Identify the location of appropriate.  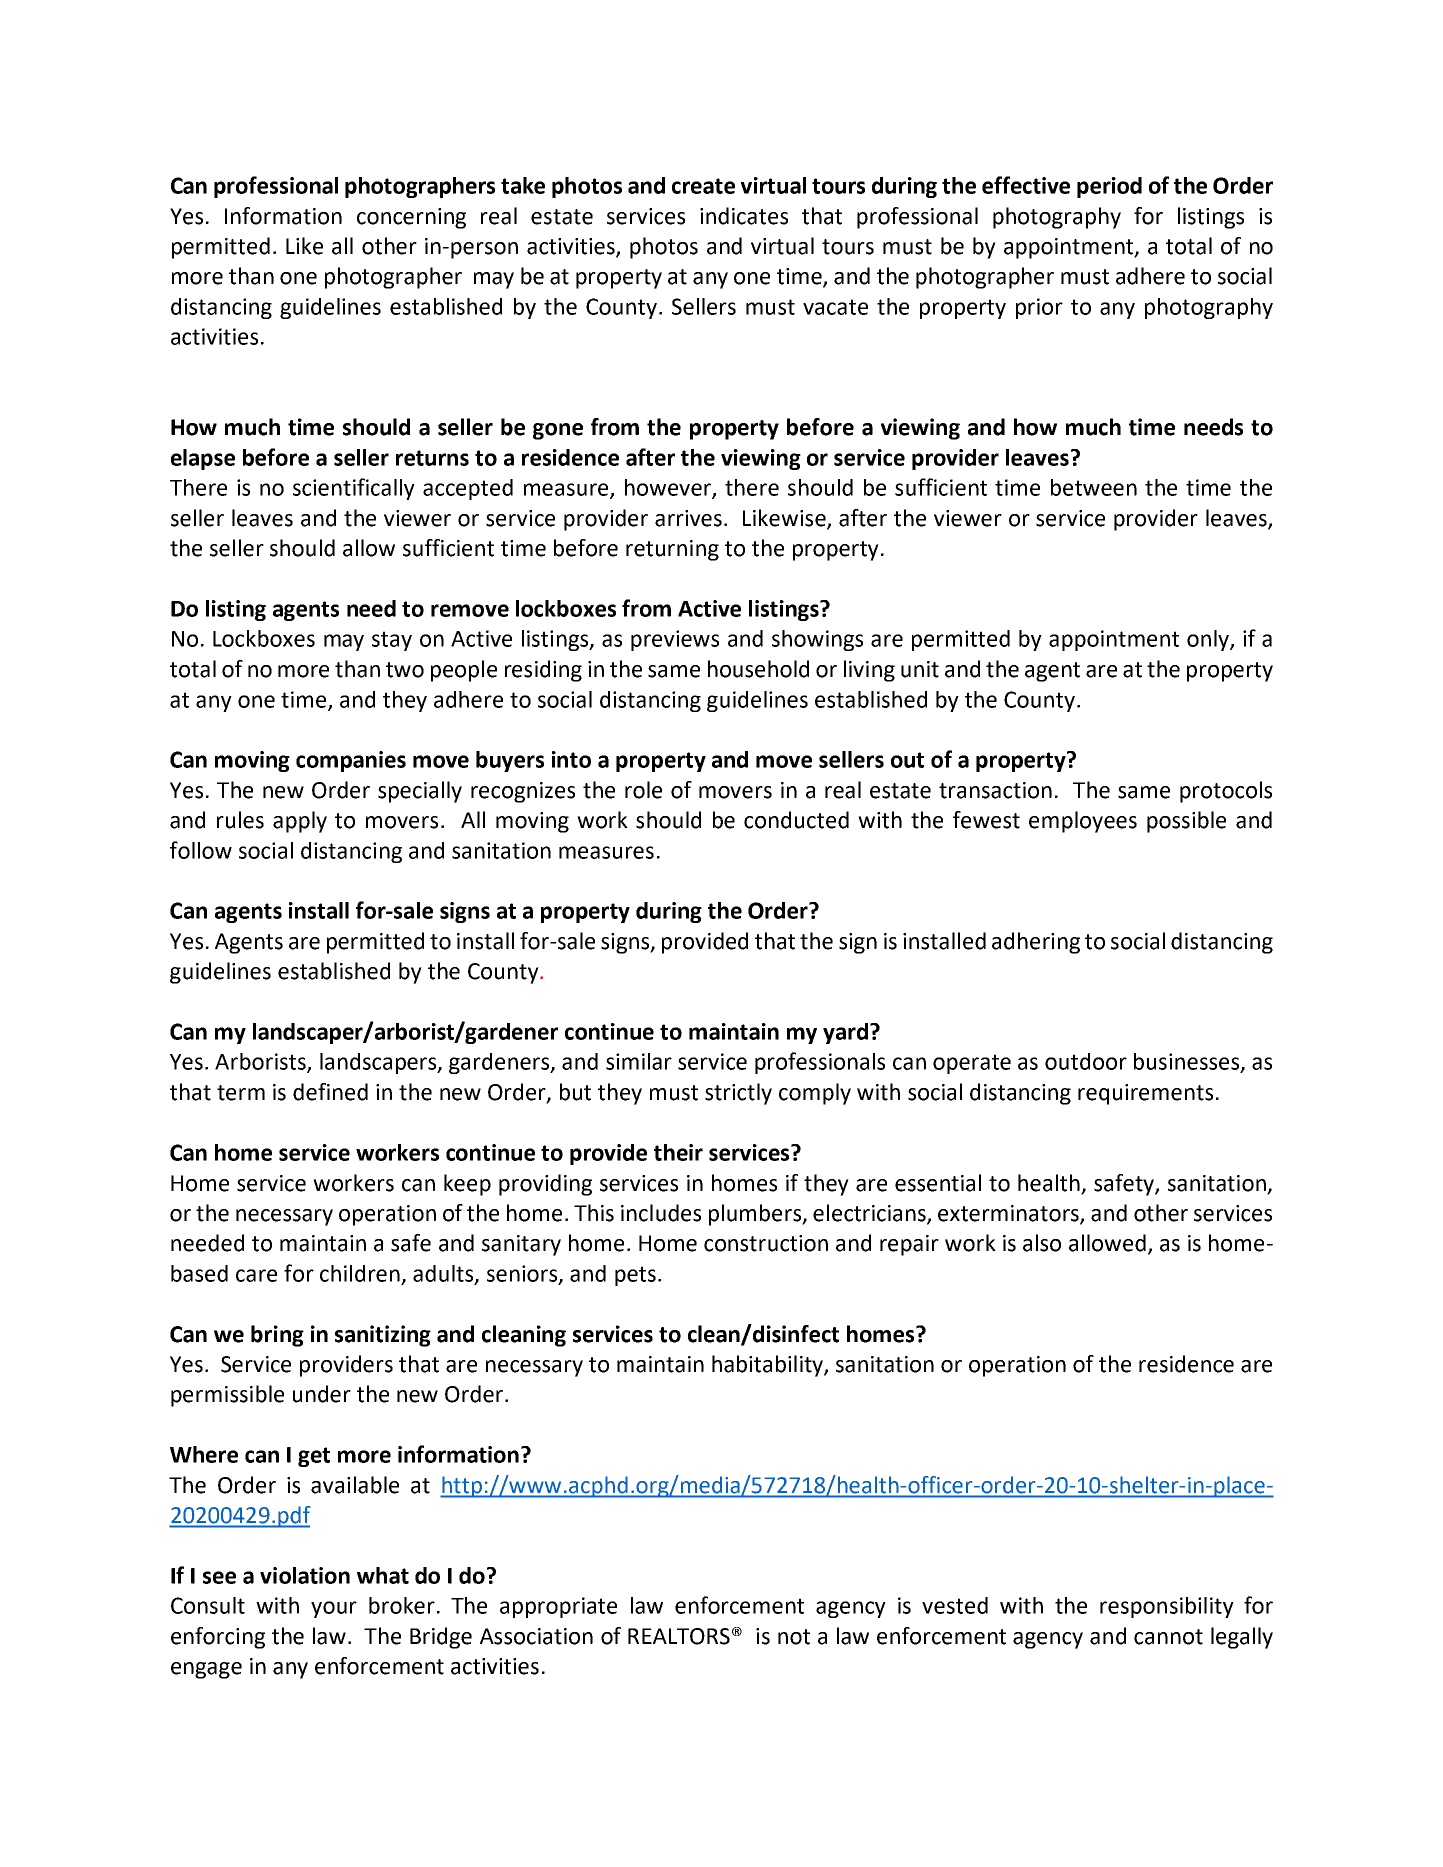
(558, 1607).
